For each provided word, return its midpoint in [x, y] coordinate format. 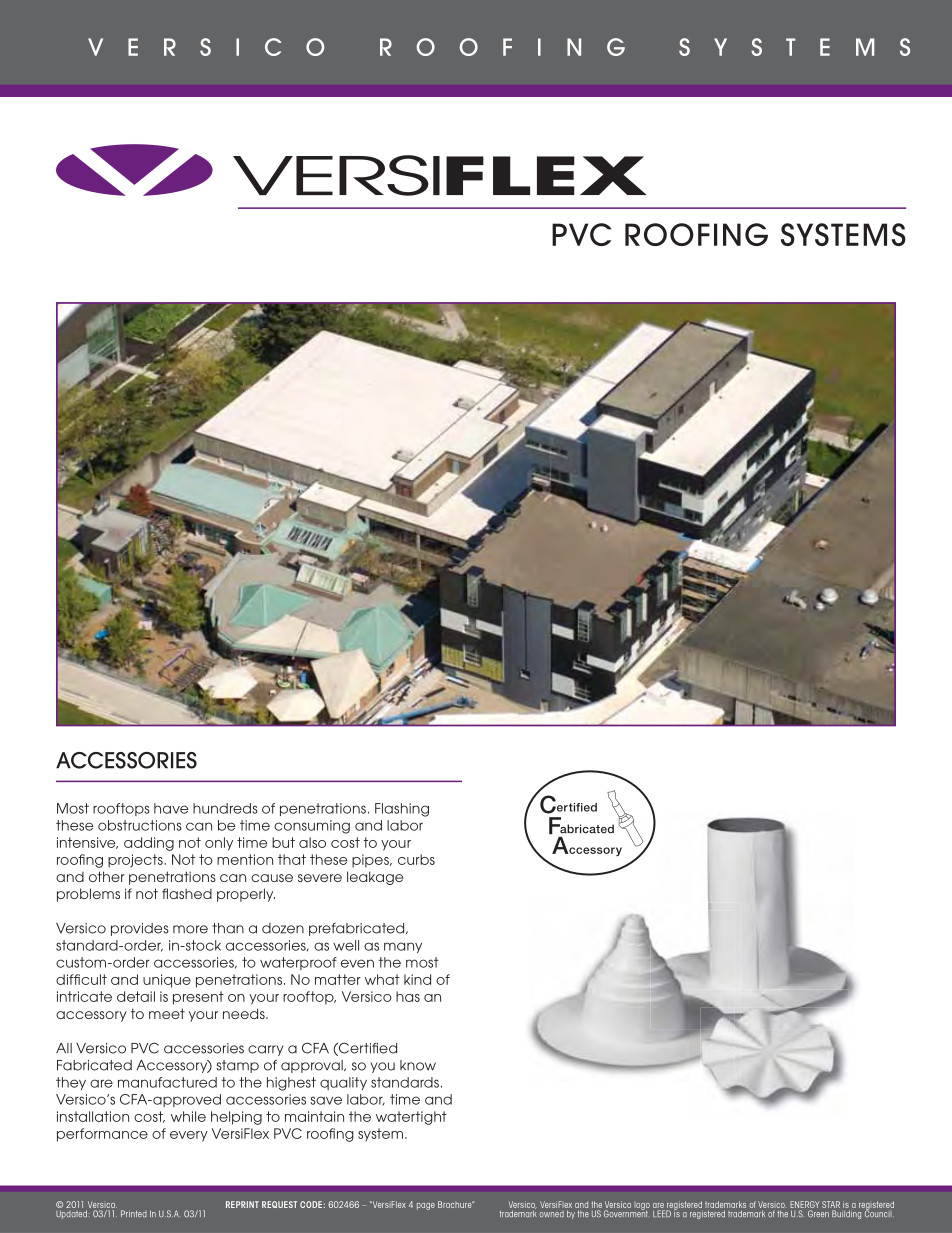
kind [417, 979]
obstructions [140, 825]
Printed [134, 1213]
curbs [416, 859]
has [408, 996]
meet [167, 1013]
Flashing [402, 810]
